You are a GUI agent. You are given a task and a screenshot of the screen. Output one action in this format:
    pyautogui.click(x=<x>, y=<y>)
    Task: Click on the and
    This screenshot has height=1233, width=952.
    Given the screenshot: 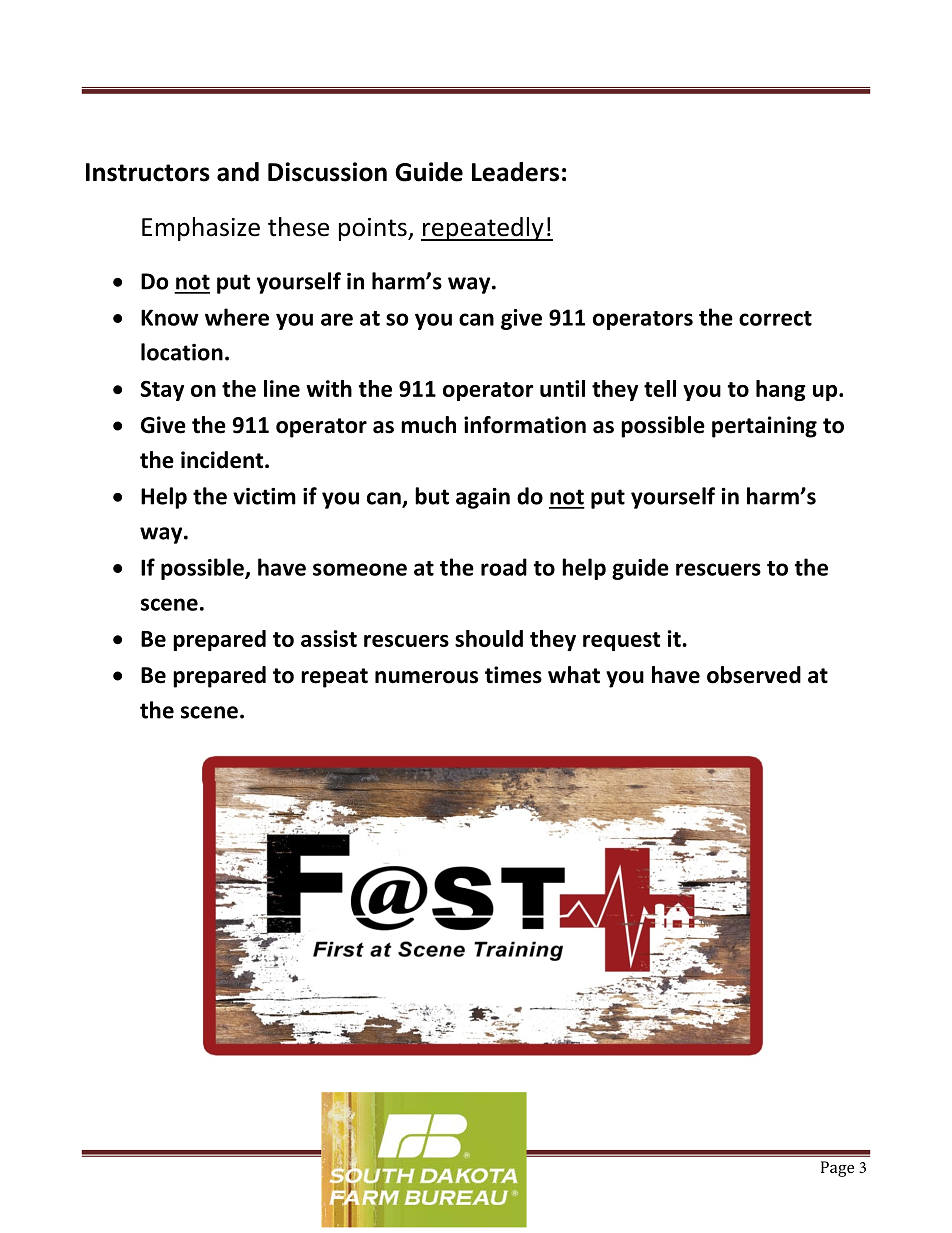 What is the action you would take?
    pyautogui.click(x=238, y=172)
